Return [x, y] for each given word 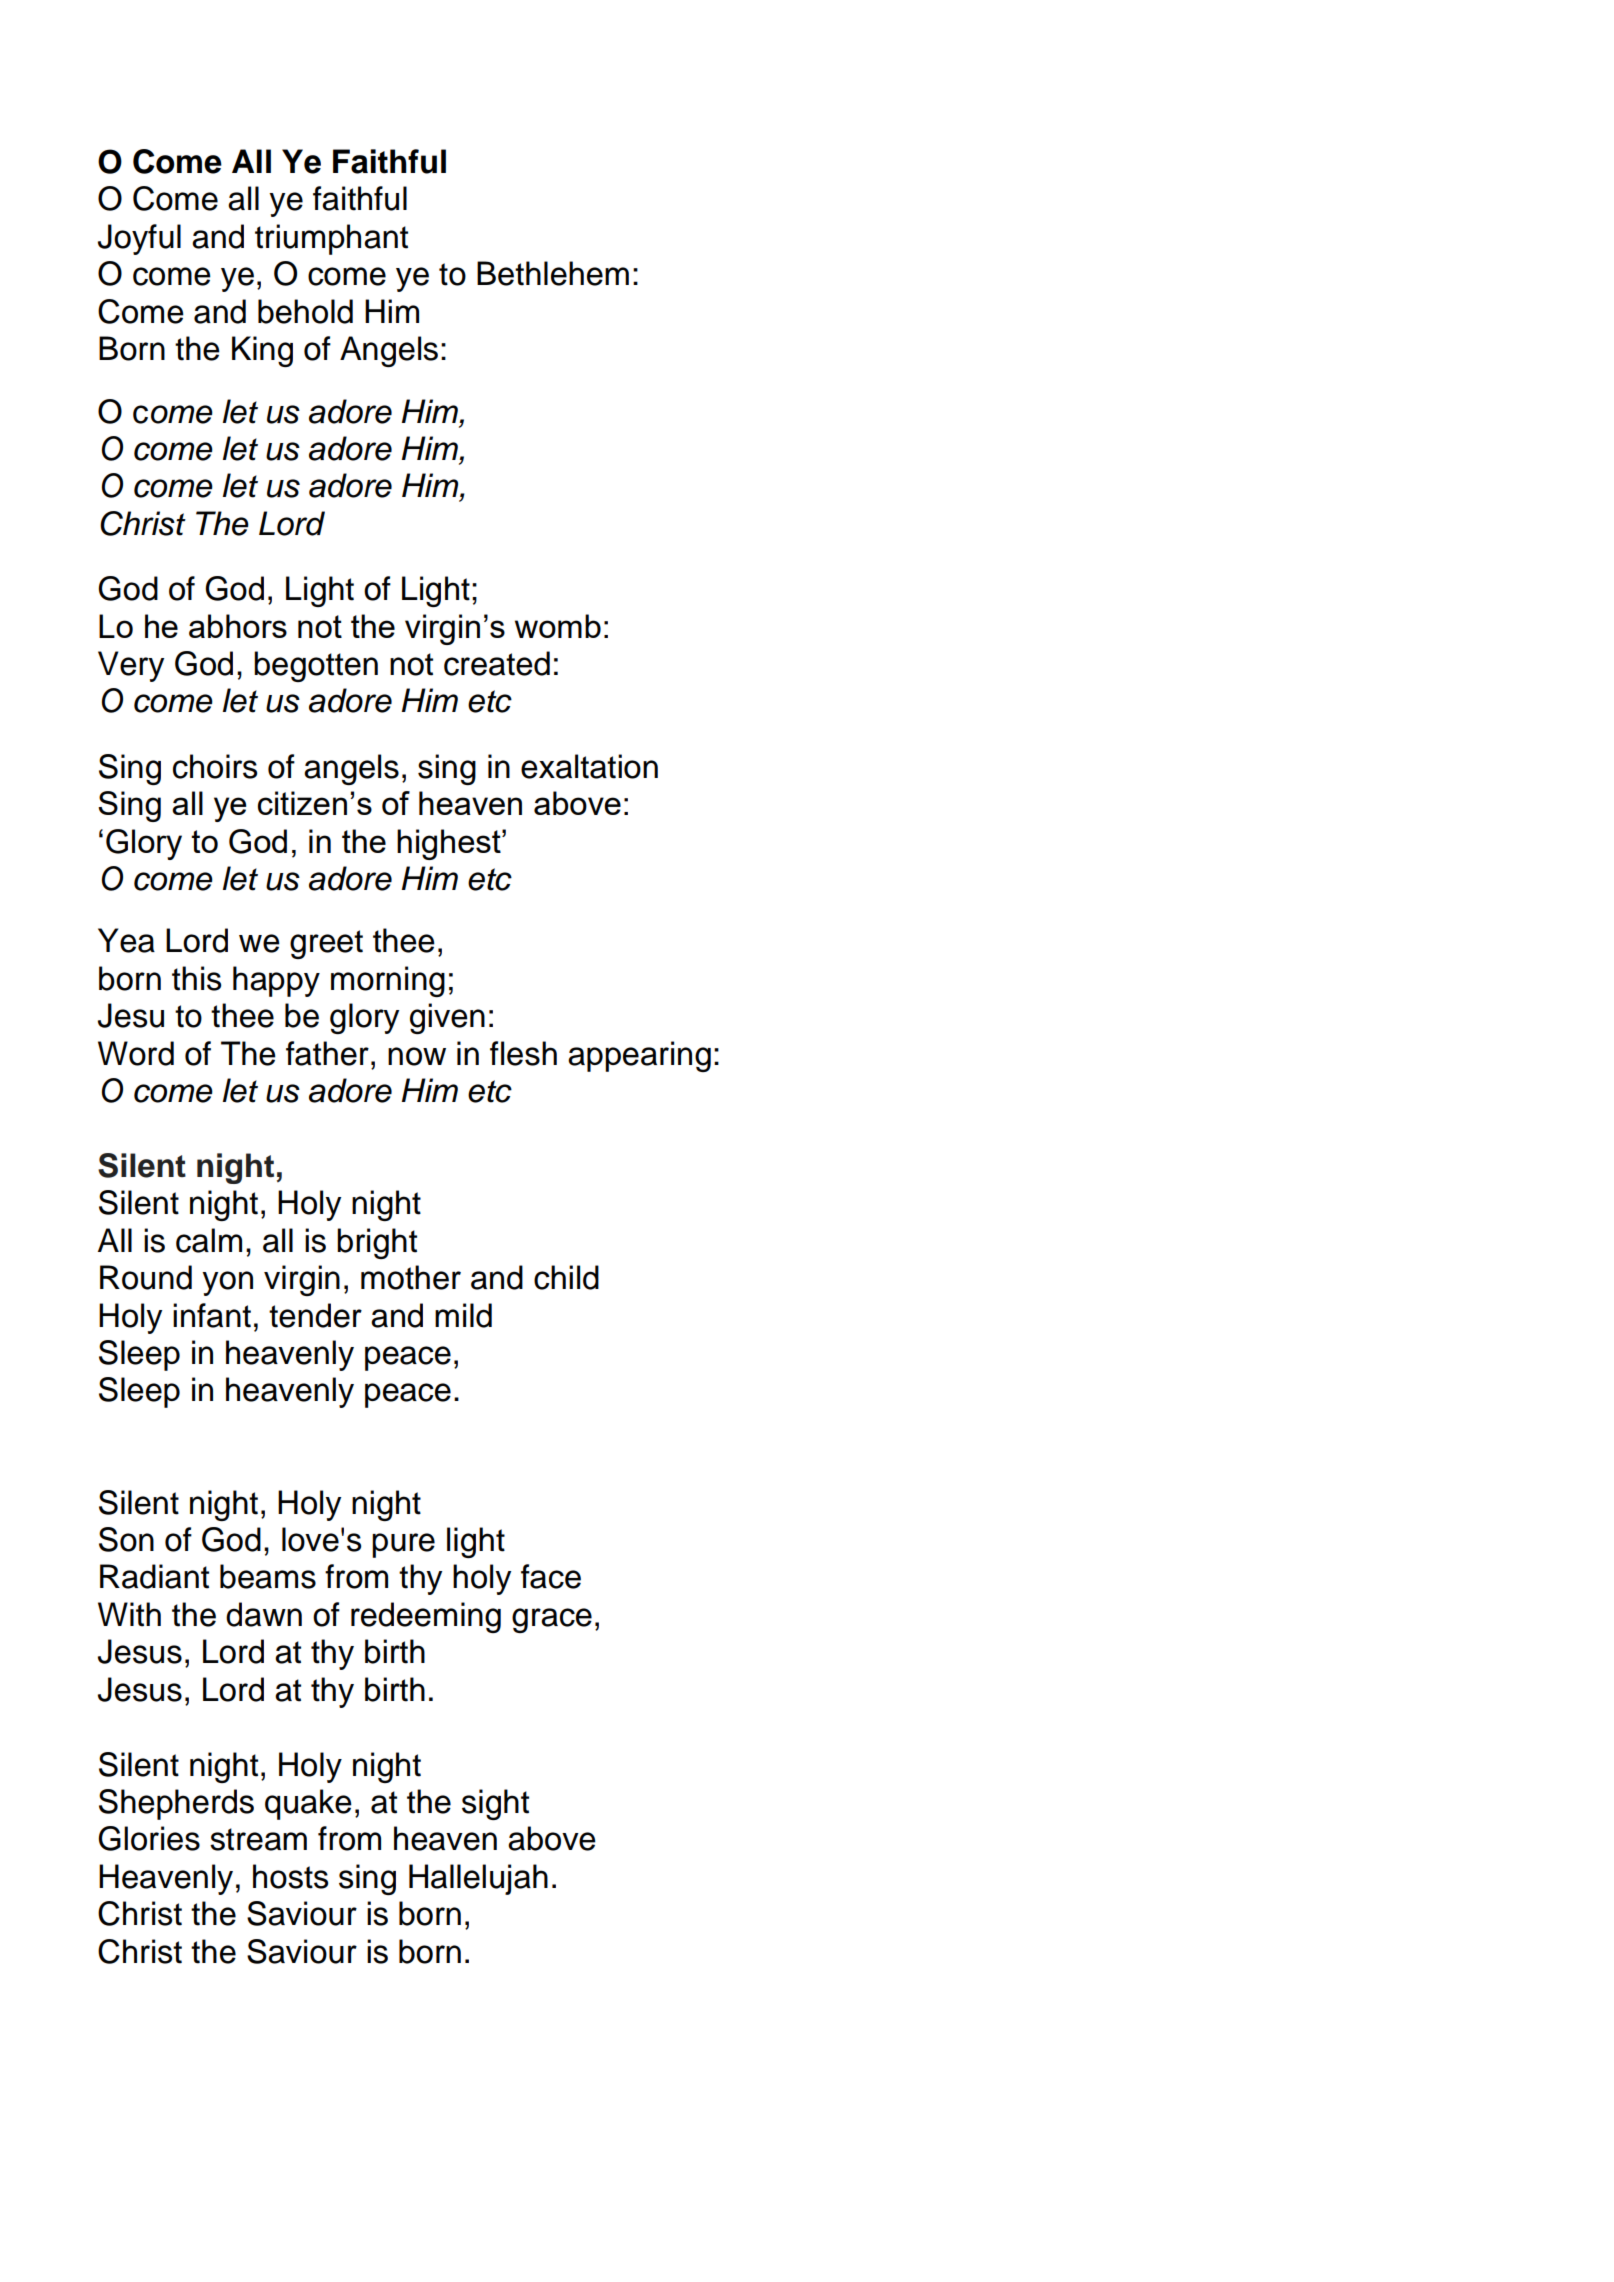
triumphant [331, 239]
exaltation [589, 766]
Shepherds [176, 1804]
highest [450, 844]
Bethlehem [553, 273]
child [566, 1277]
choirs [215, 766]
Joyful [139, 239]
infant [212, 1315]
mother [411, 1277]
